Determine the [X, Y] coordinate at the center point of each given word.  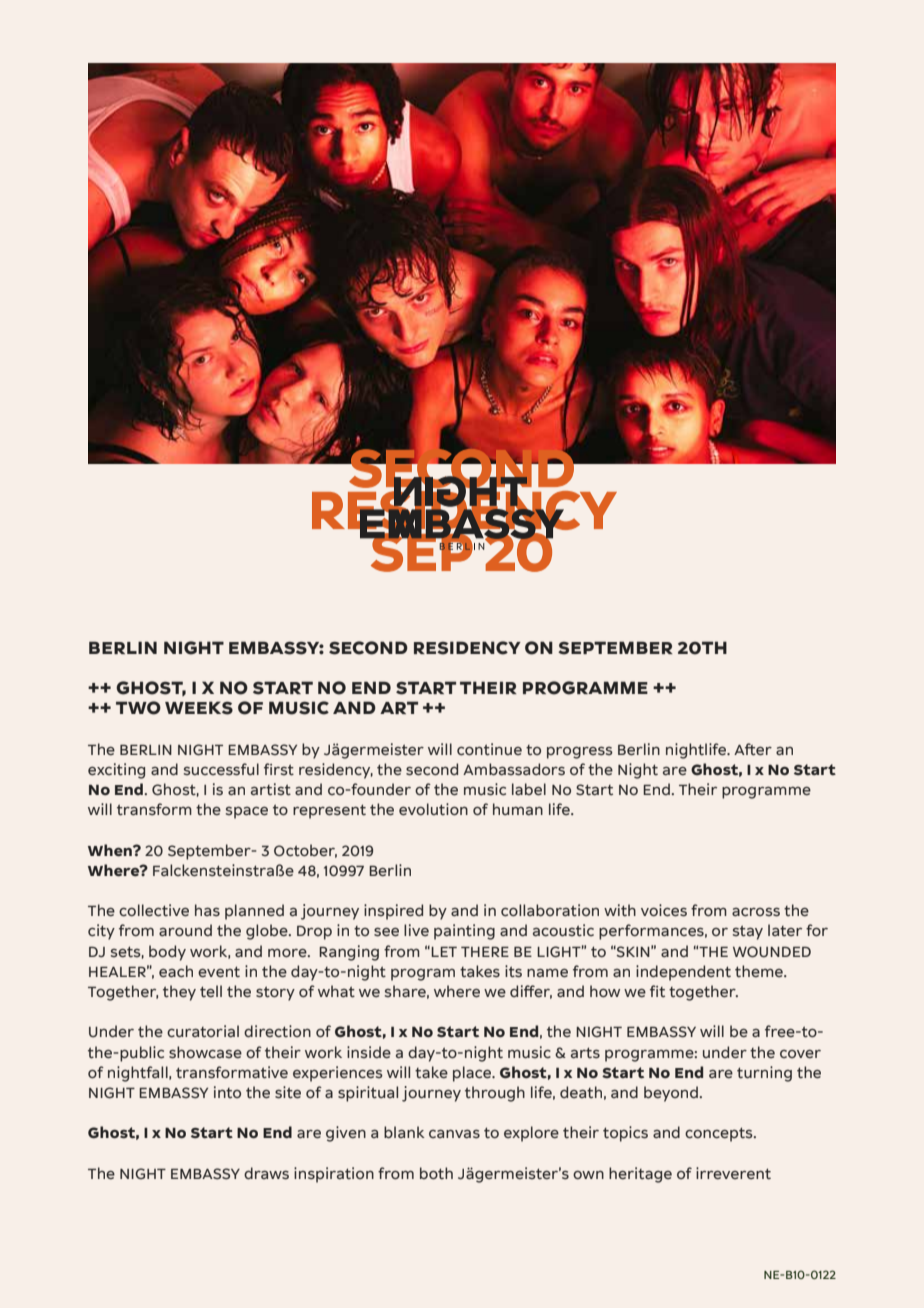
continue [489, 749]
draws [266, 1173]
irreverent [733, 1173]
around [185, 930]
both [436, 1173]
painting [464, 932]
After [753, 749]
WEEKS [199, 708]
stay [748, 932]
